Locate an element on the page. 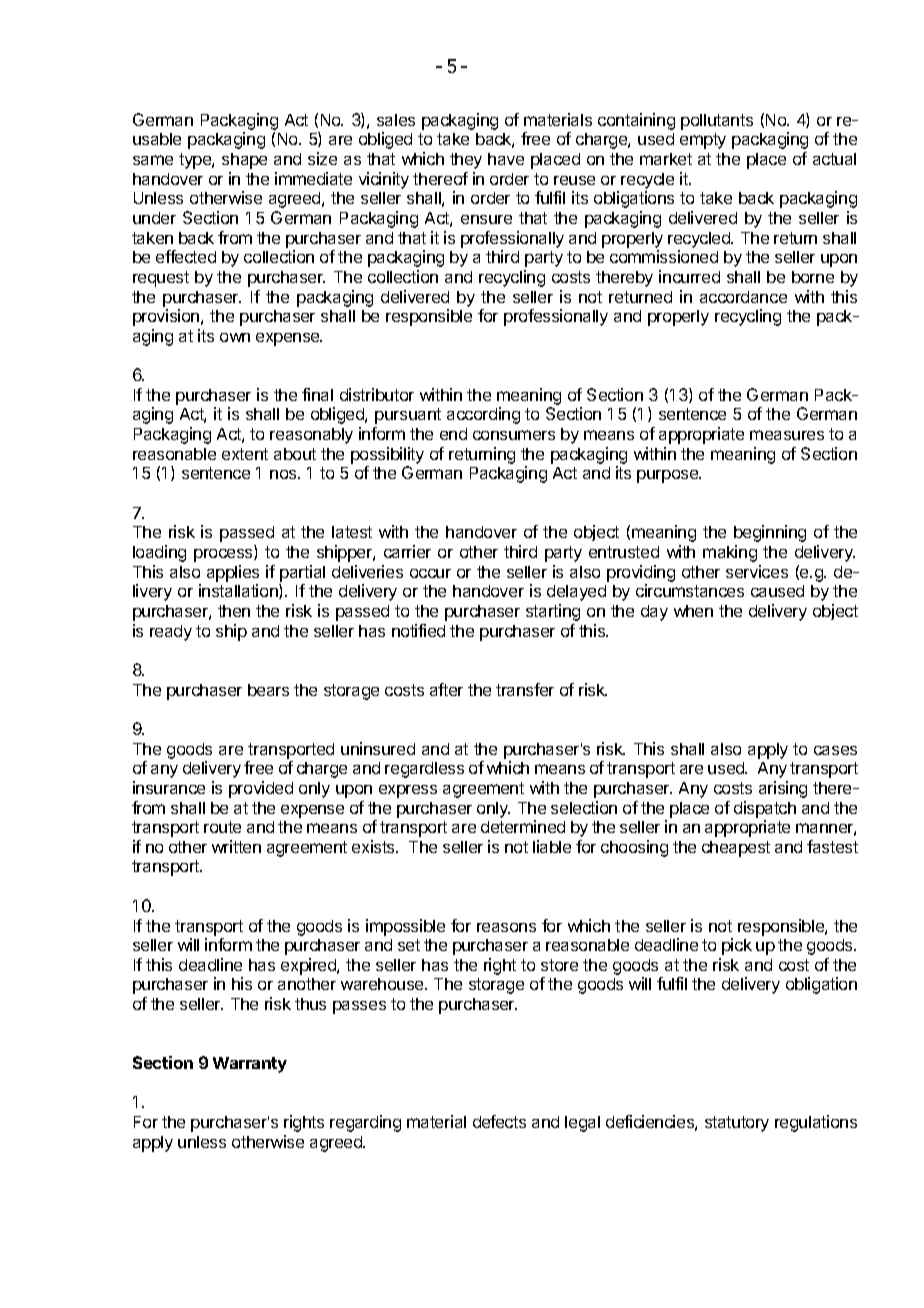  then is located at coordinates (234, 611).
